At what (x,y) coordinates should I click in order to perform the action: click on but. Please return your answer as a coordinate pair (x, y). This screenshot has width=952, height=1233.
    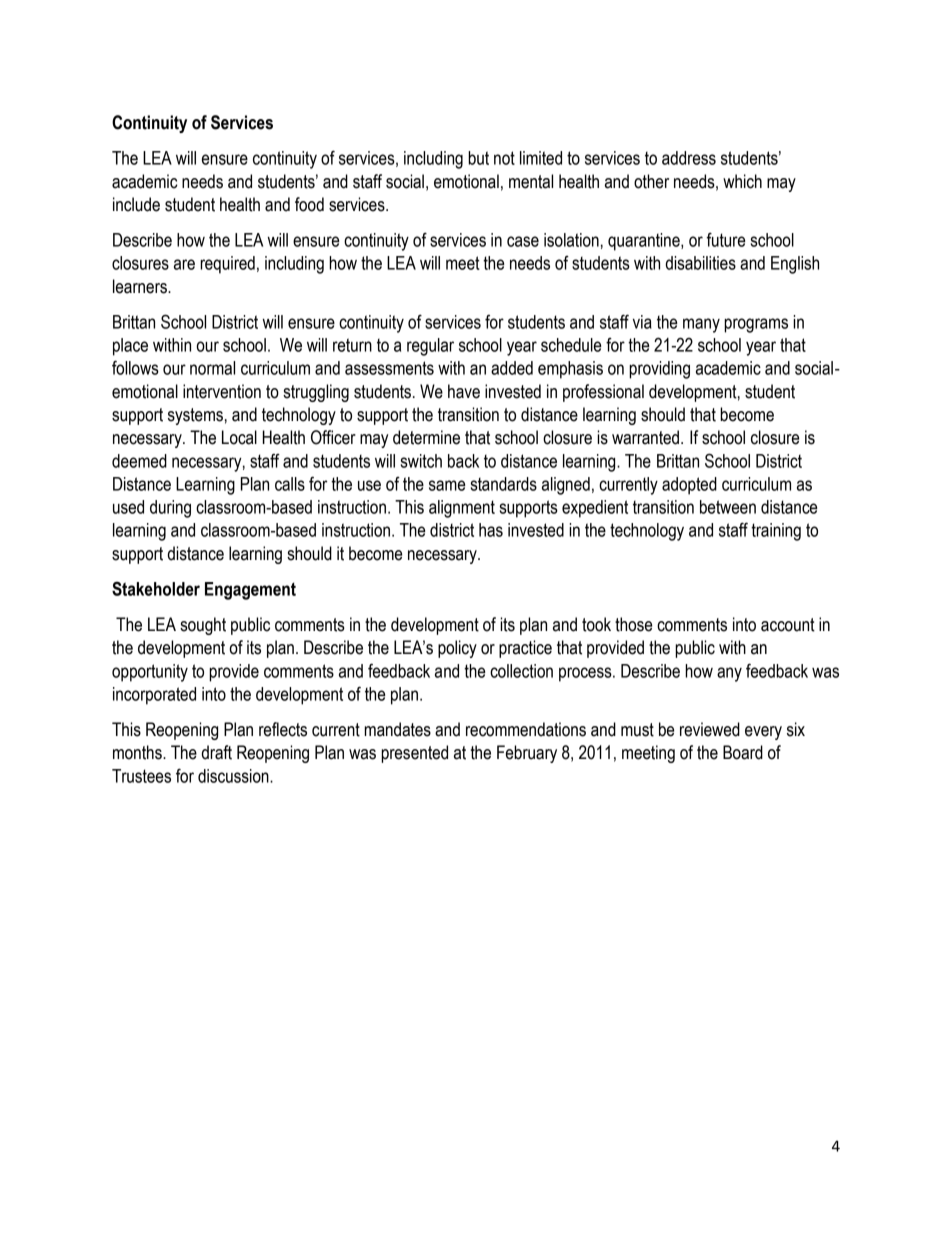
    Looking at the image, I should click on (478, 158).
